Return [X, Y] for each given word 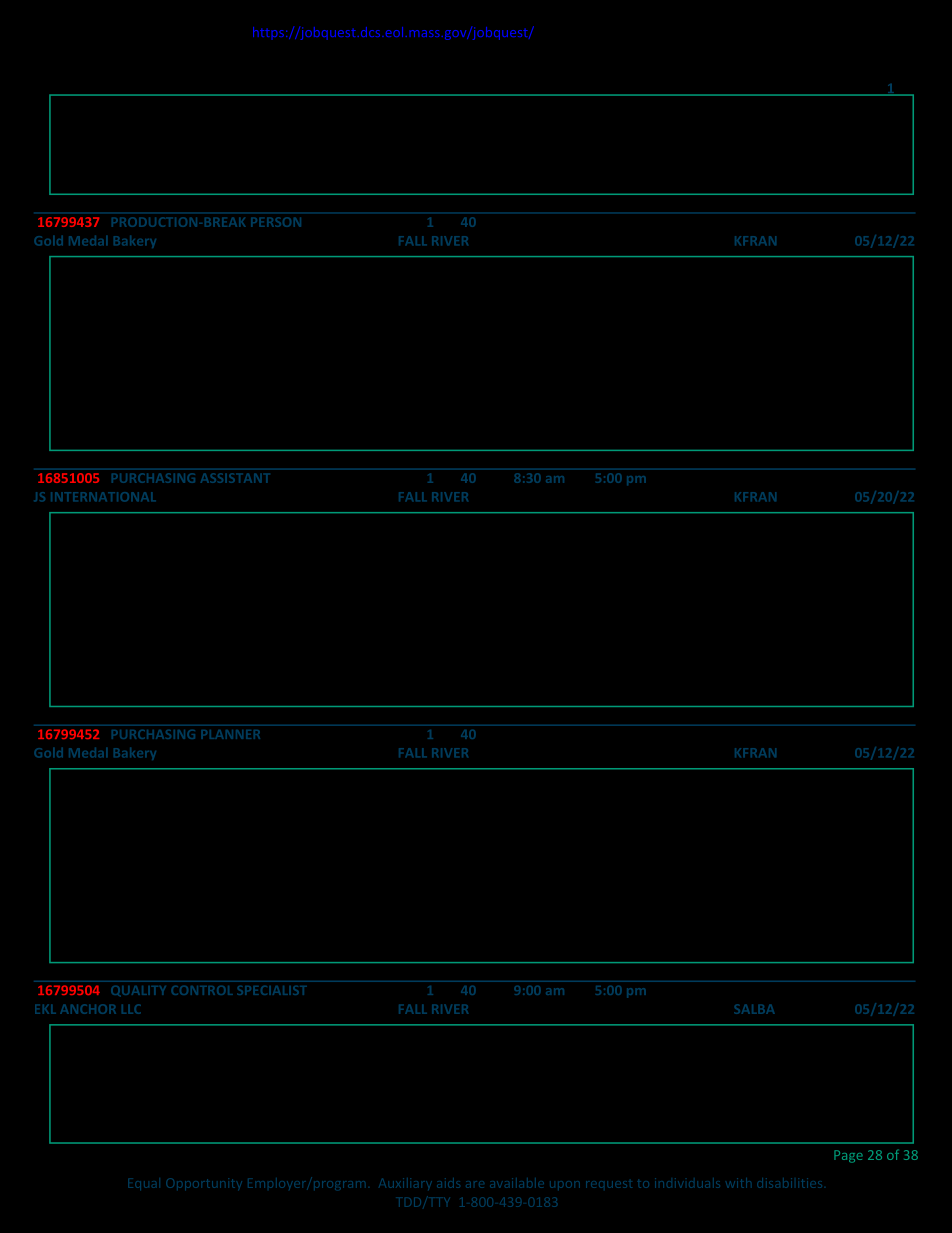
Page [848, 1156]
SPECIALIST [272, 990]
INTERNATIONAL [102, 496]
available [517, 1183]
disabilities [789, 1183]
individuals [687, 1183]
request [609, 1184]
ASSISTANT [234, 478]
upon [565, 1184]
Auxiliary [405, 1184]
